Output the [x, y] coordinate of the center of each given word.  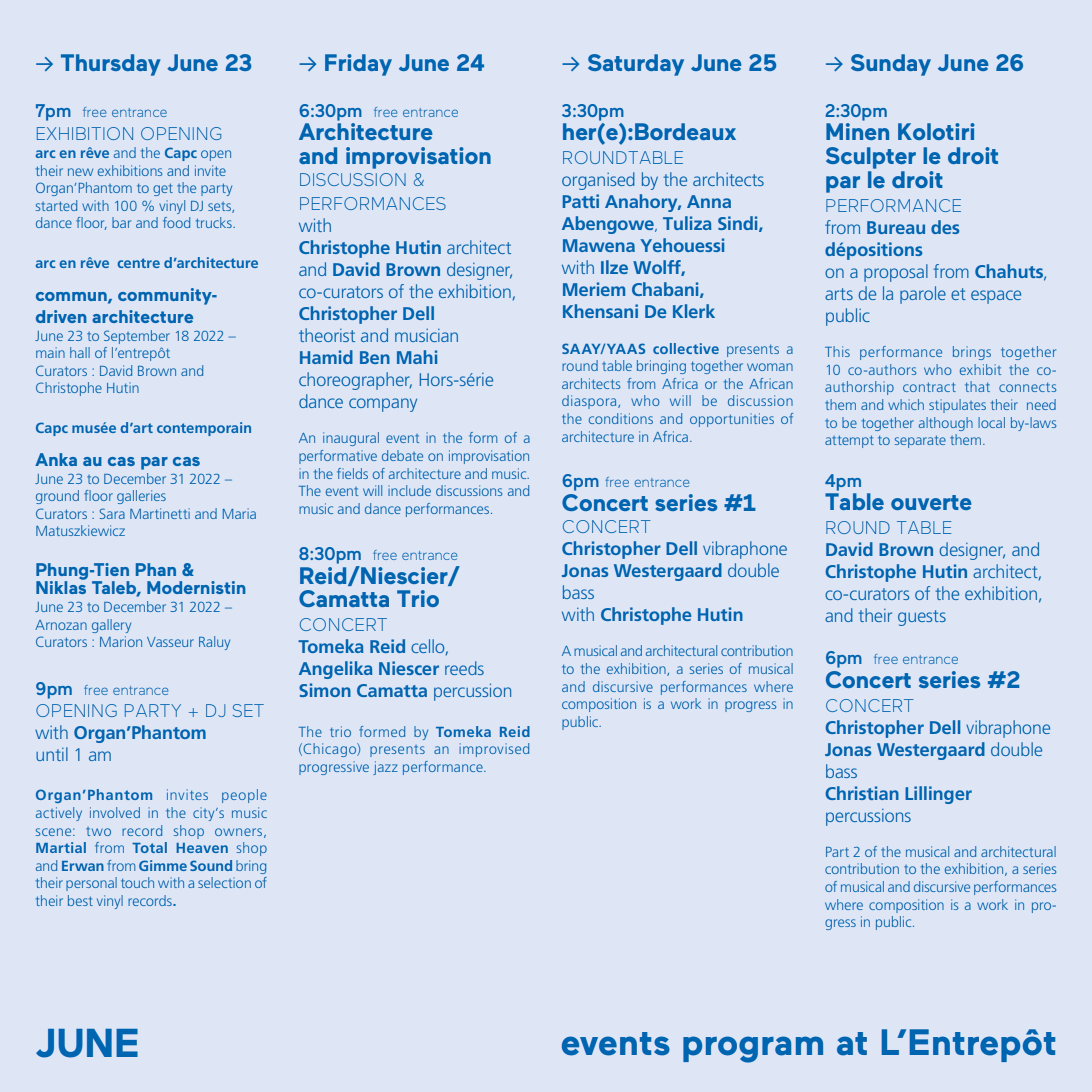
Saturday [636, 65]
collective [686, 348]
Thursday [111, 65]
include [409, 490]
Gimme [163, 865]
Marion [121, 641]
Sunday [891, 65]
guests [922, 618]
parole [923, 295]
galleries [141, 497]
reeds [464, 668]
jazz [385, 768]
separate [920, 441]
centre [138, 263]
